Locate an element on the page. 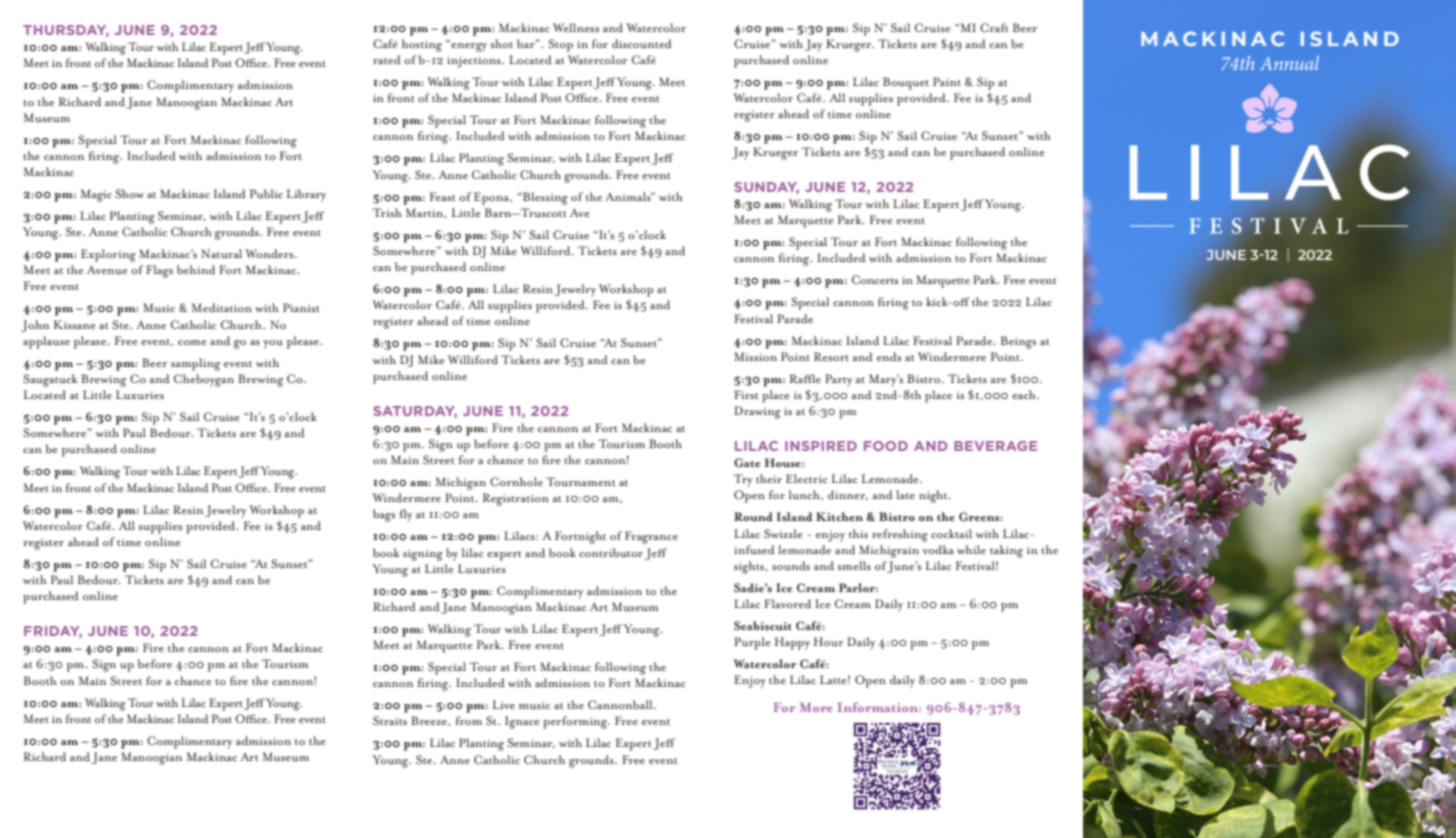 The image size is (1456, 838). behind is located at coordinates (196, 269).
